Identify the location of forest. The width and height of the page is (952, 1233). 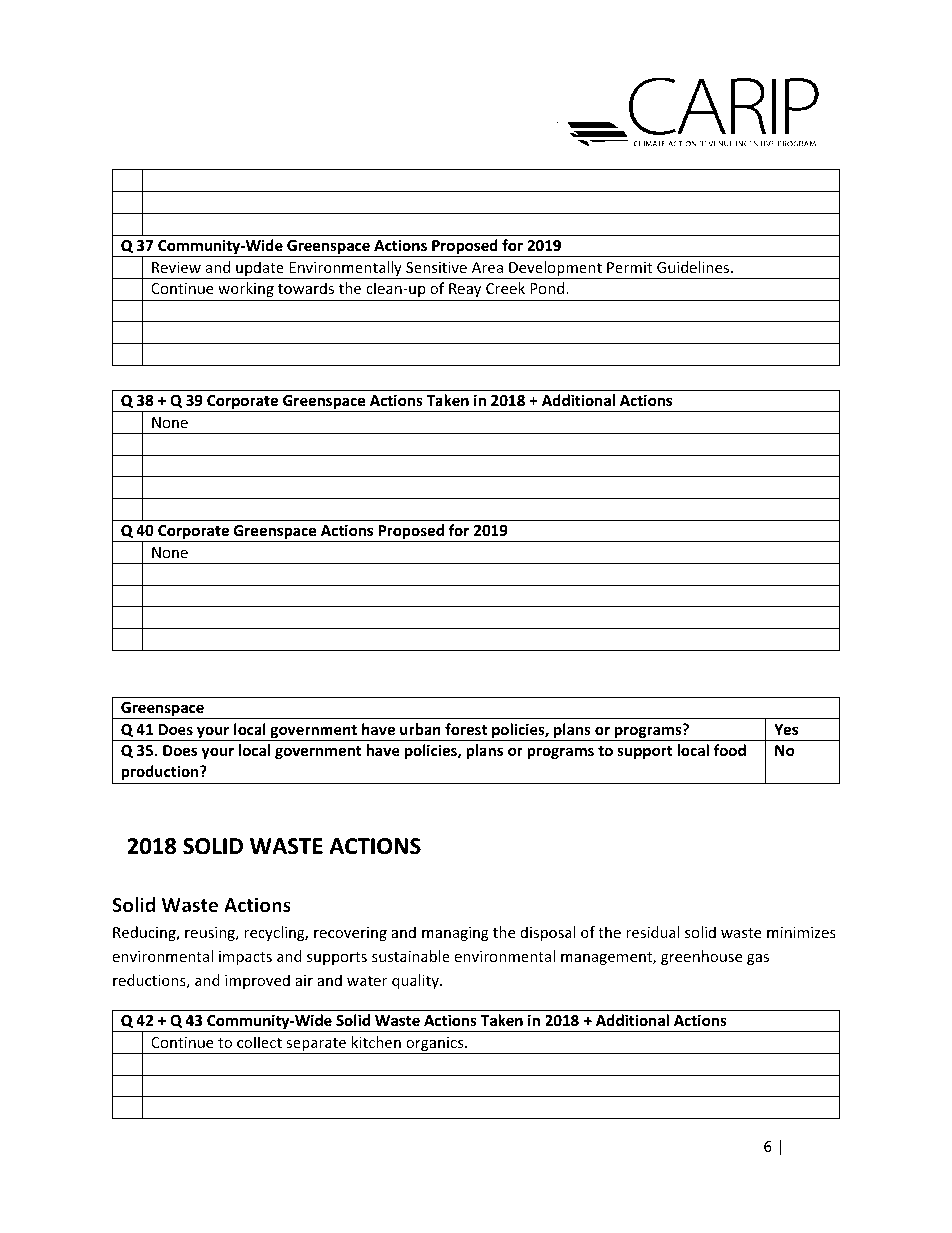
(466, 729).
